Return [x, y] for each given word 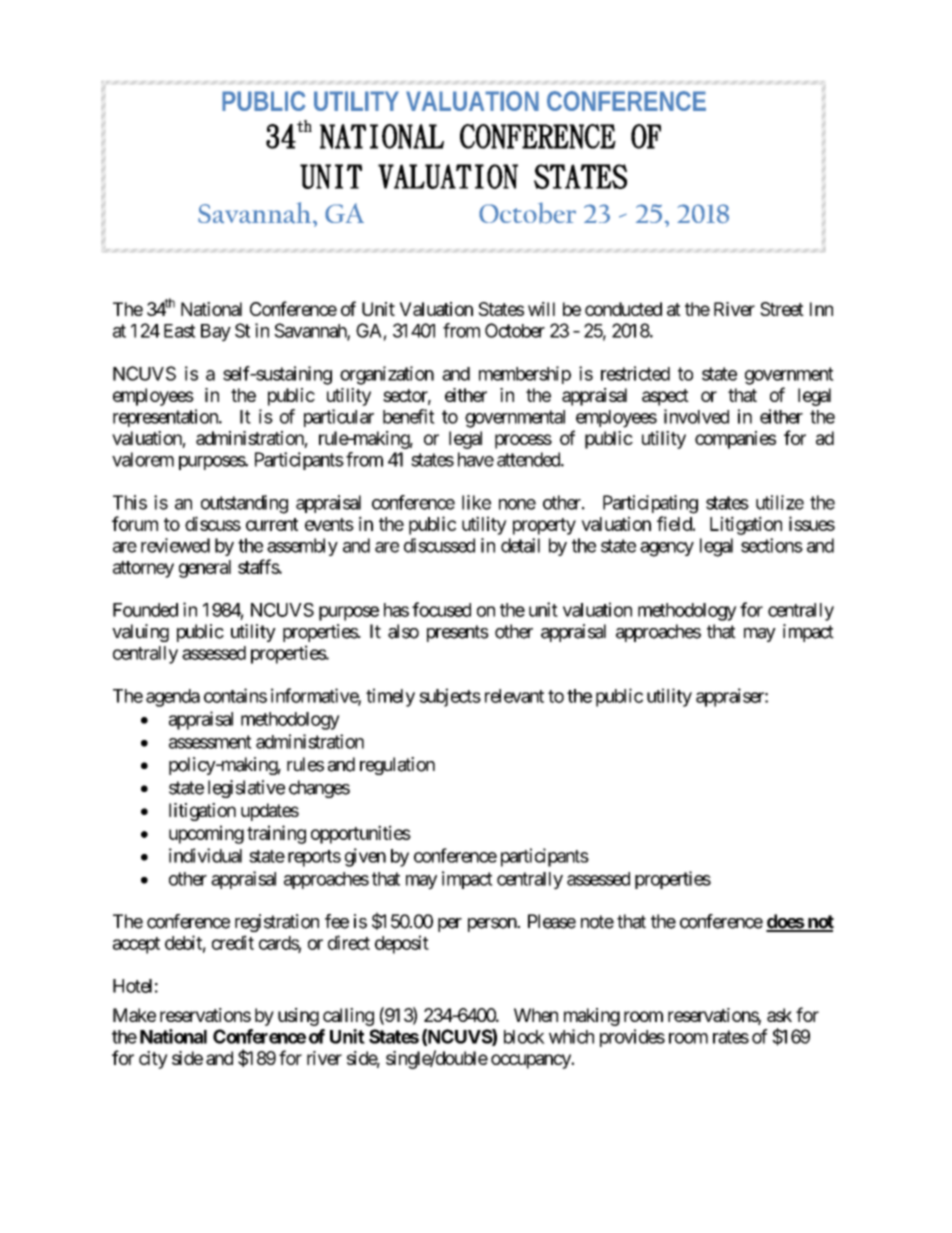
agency [667, 549]
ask [779, 1015]
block [524, 1037]
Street [782, 309]
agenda [173, 698]
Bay [216, 333]
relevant [514, 696]
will [541, 309]
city [153, 1060]
